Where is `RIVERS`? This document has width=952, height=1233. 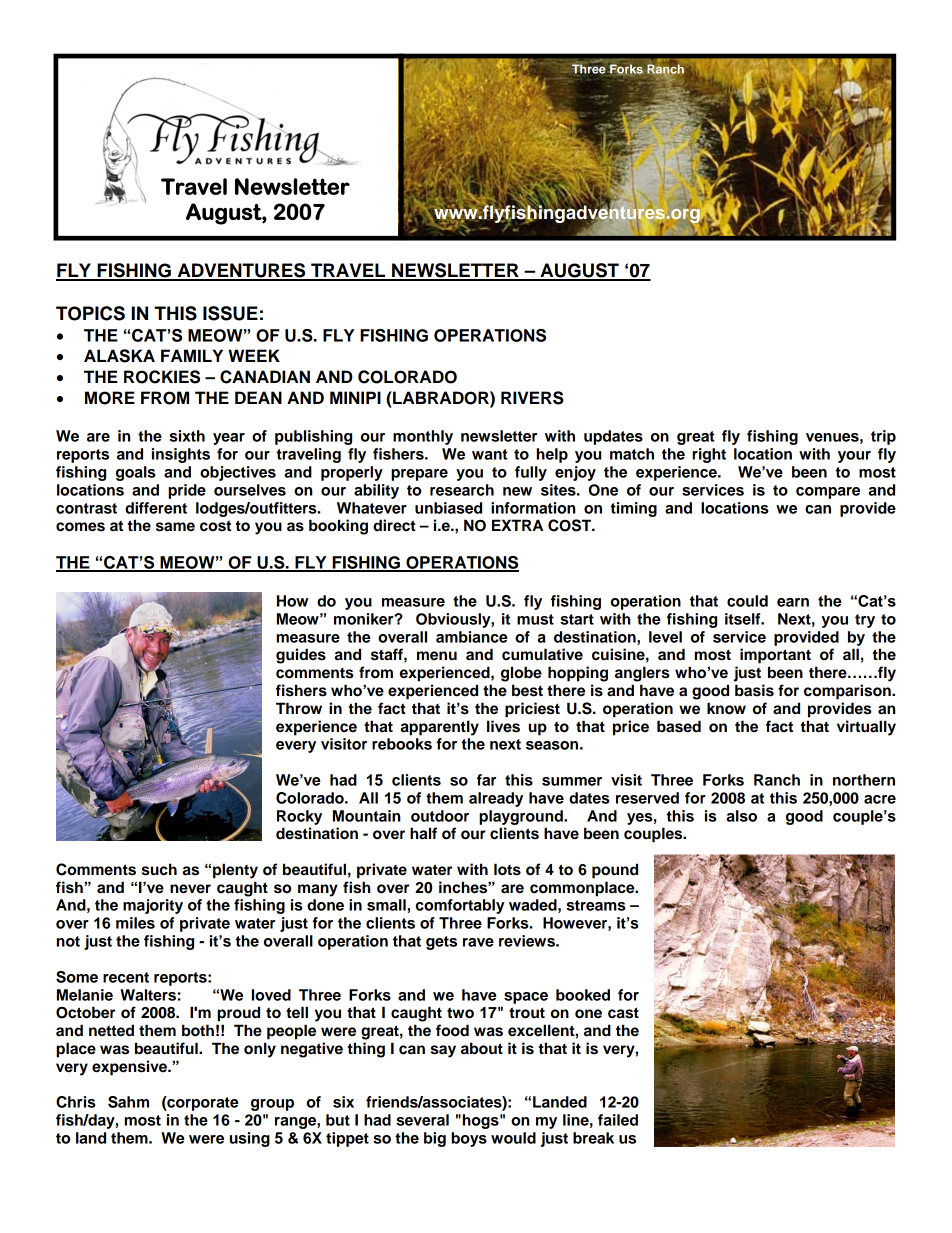
RIVERS is located at coordinates (532, 398).
